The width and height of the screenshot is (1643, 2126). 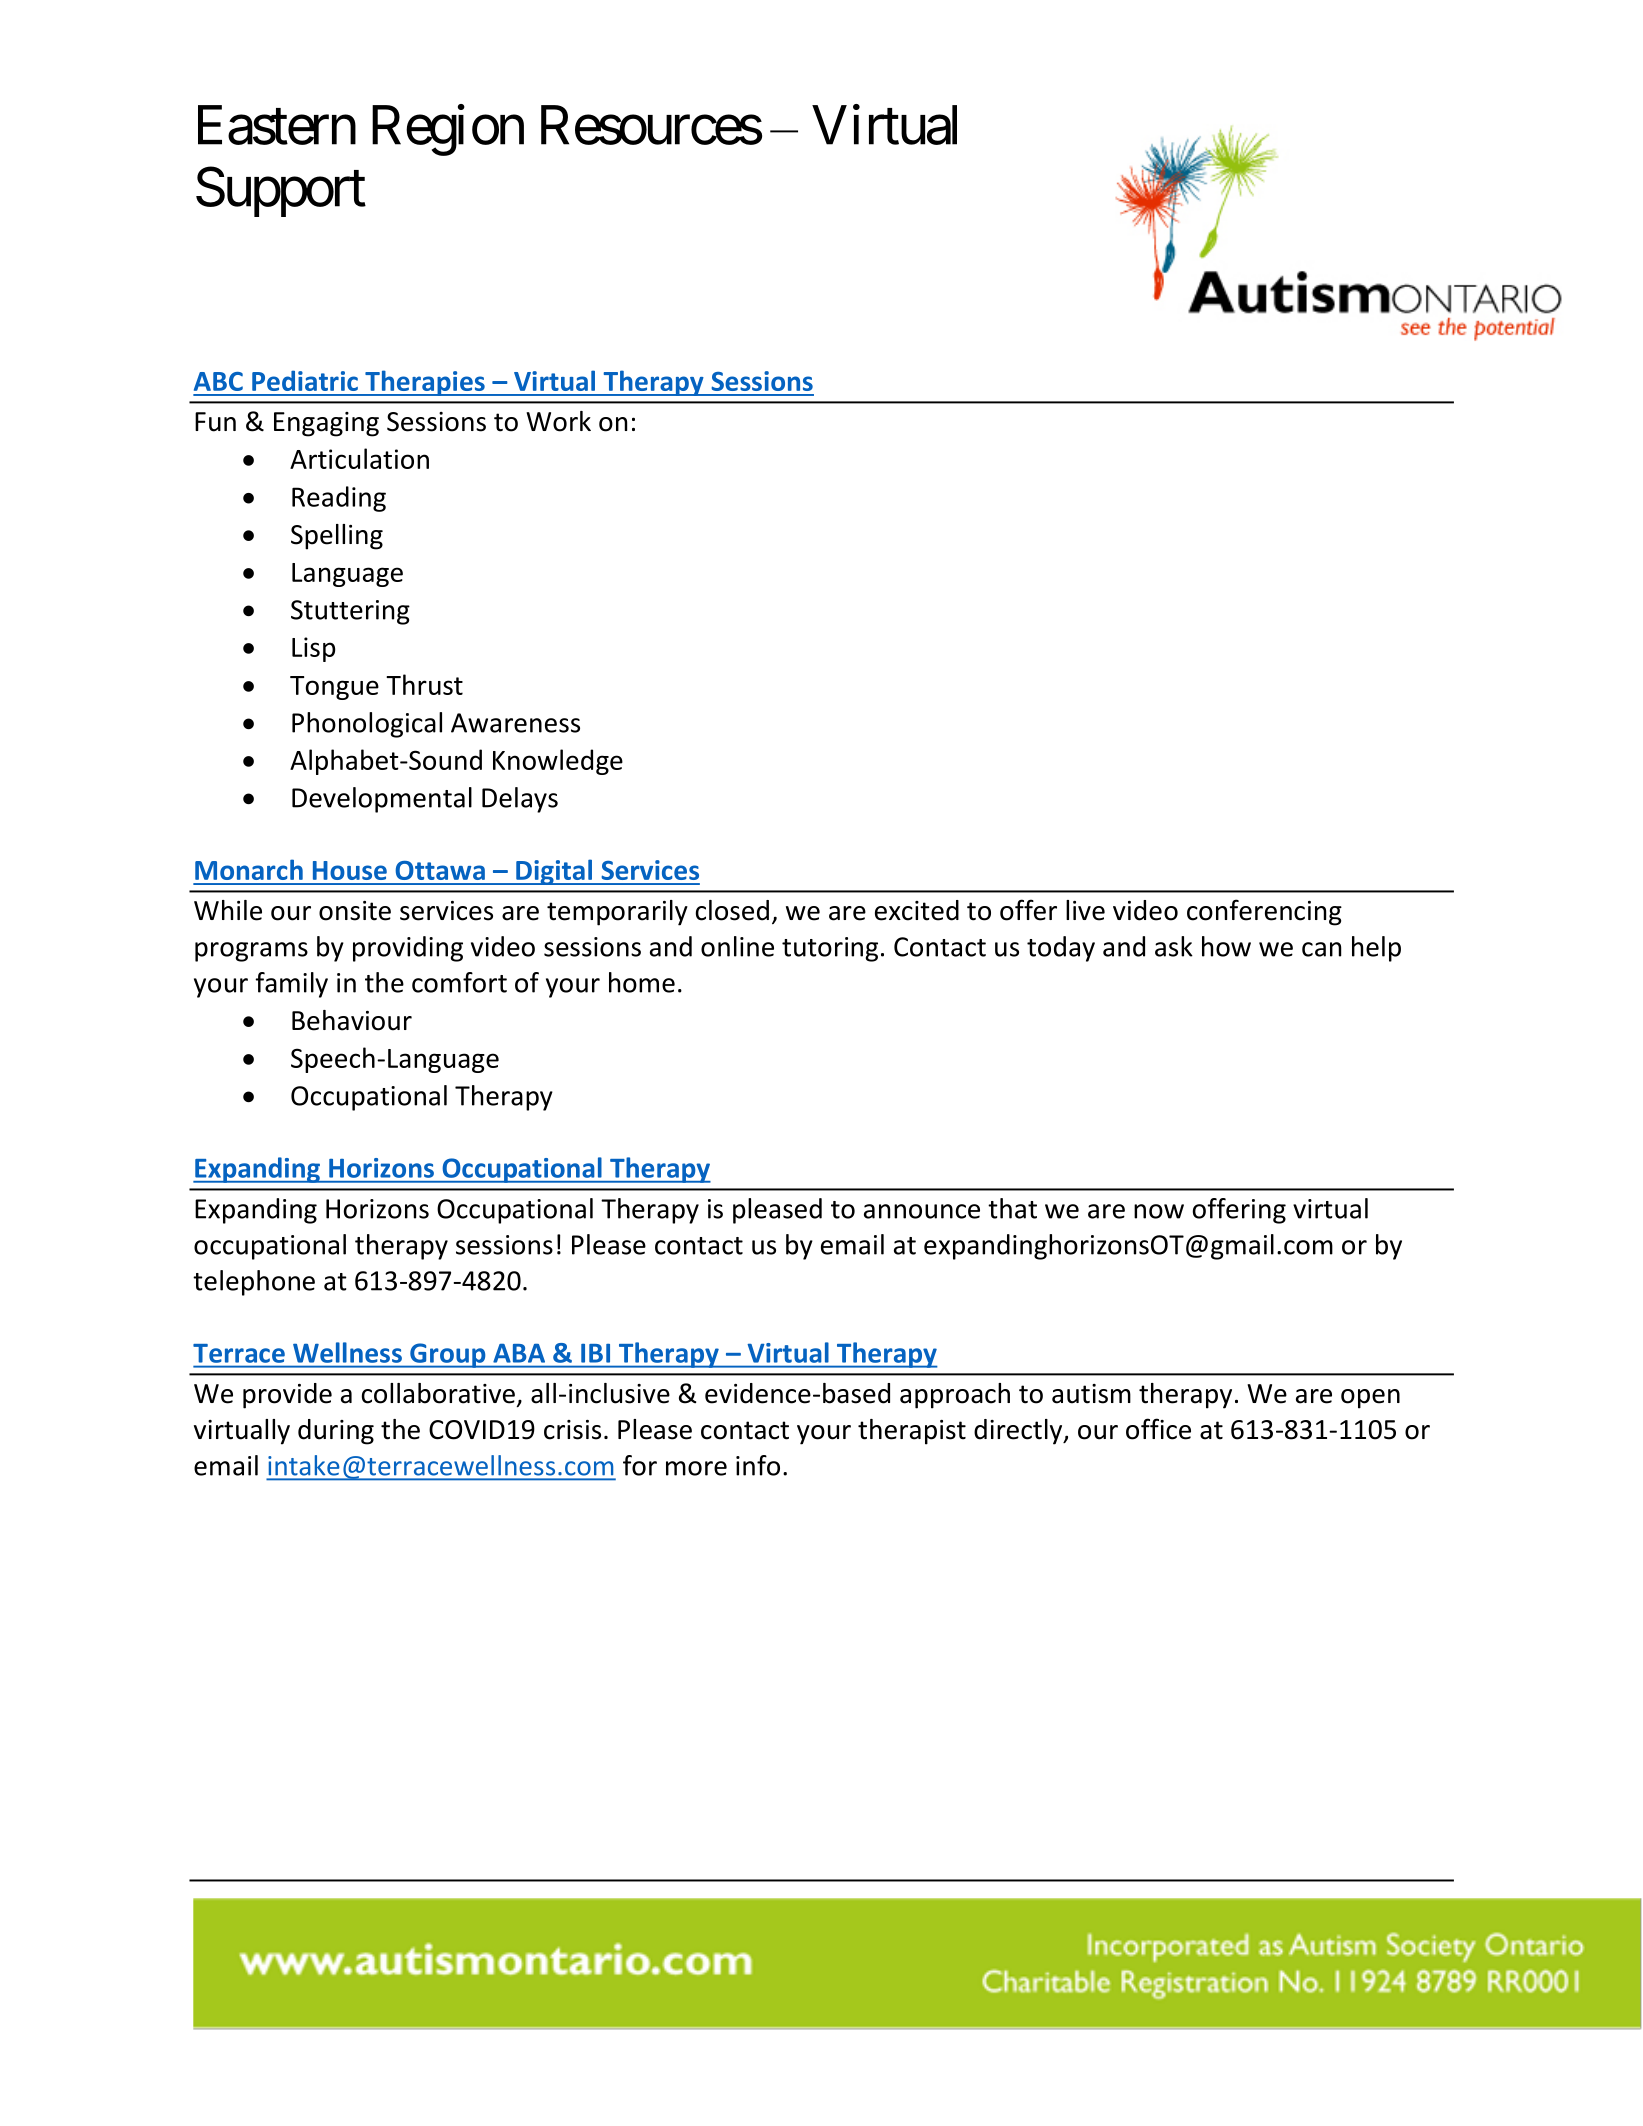 I want to click on Region, so click(x=448, y=130).
